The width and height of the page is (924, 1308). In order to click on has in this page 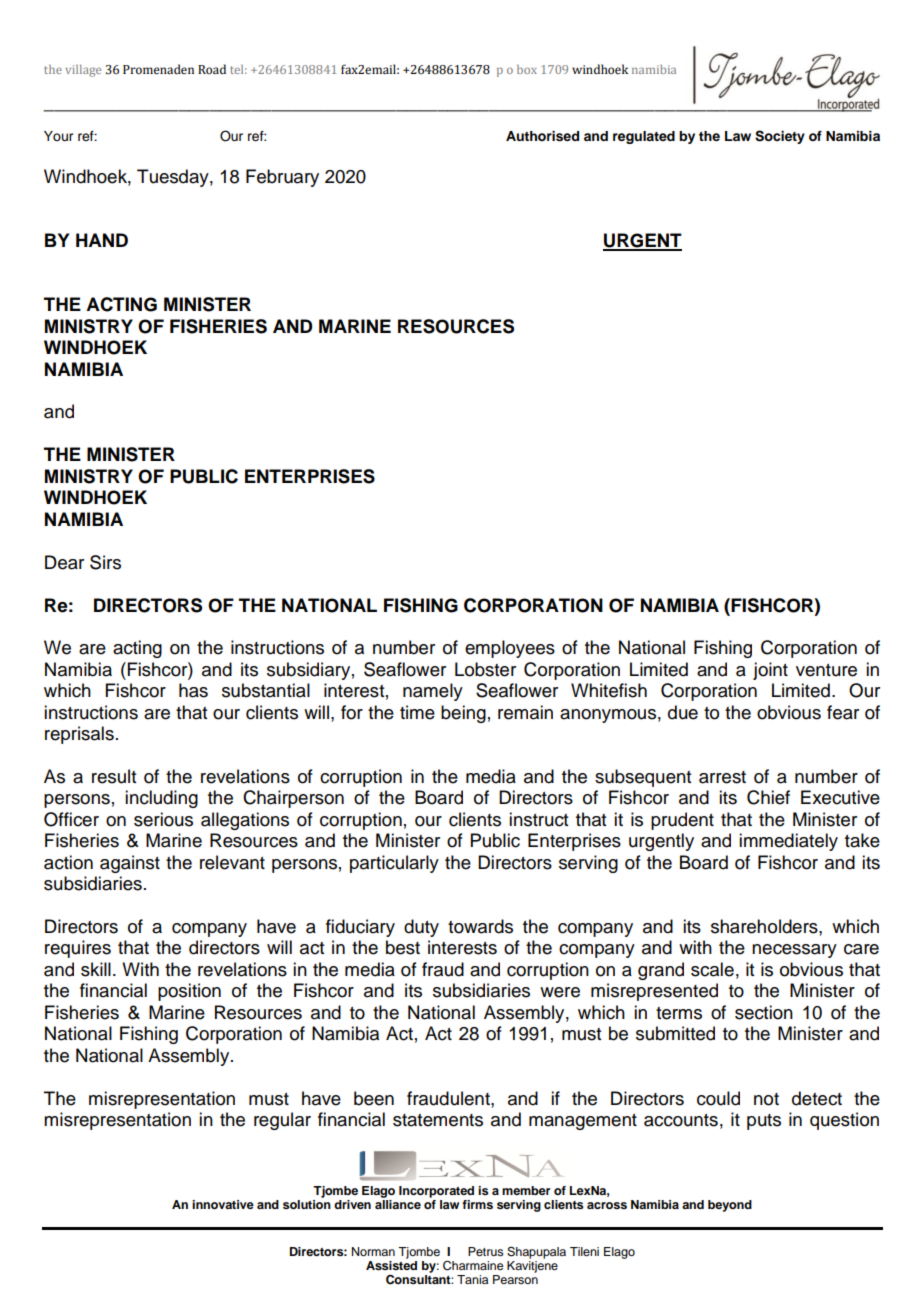, I will do `click(193, 690)`.
